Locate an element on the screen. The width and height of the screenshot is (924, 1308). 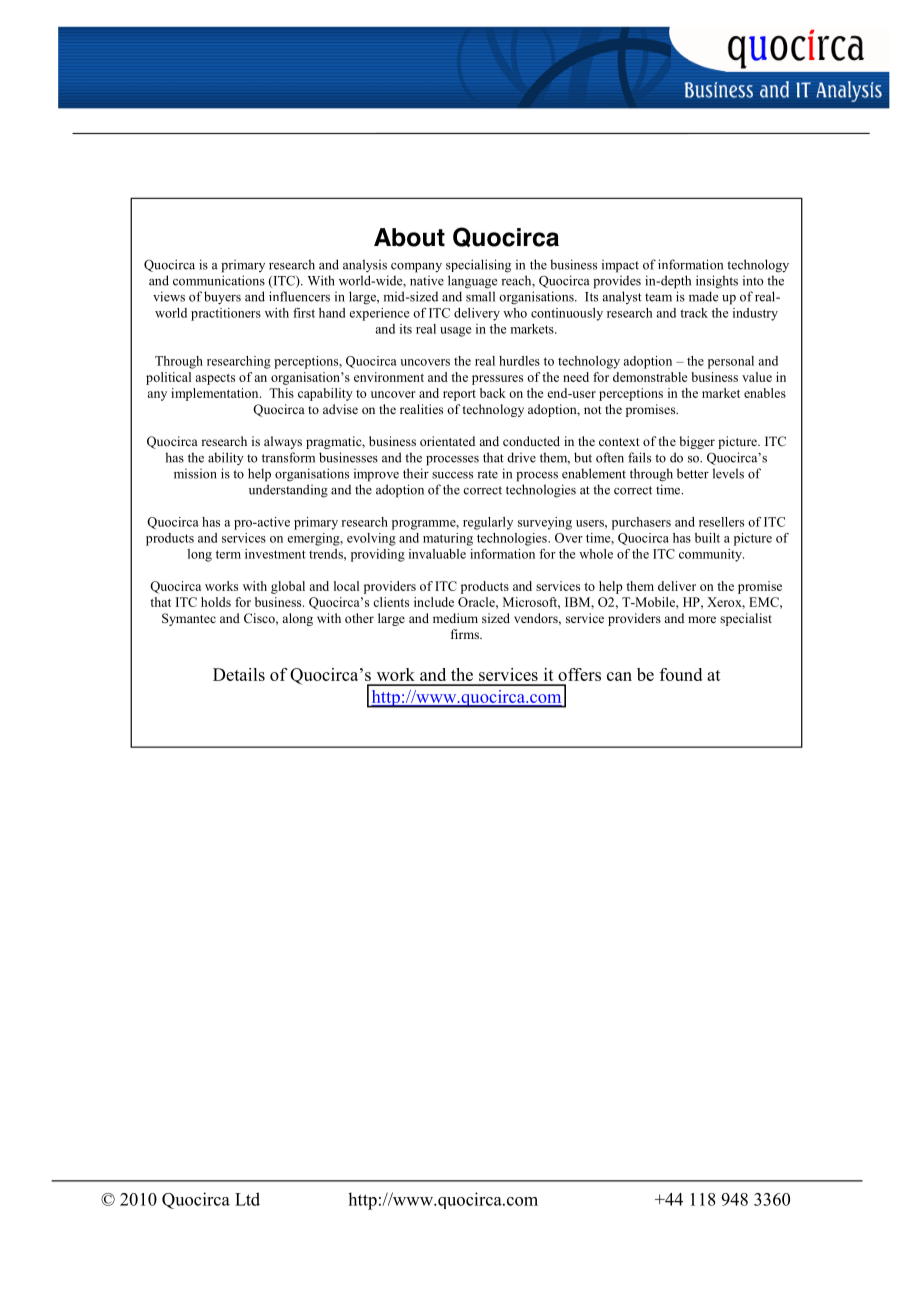
term is located at coordinates (228, 554).
